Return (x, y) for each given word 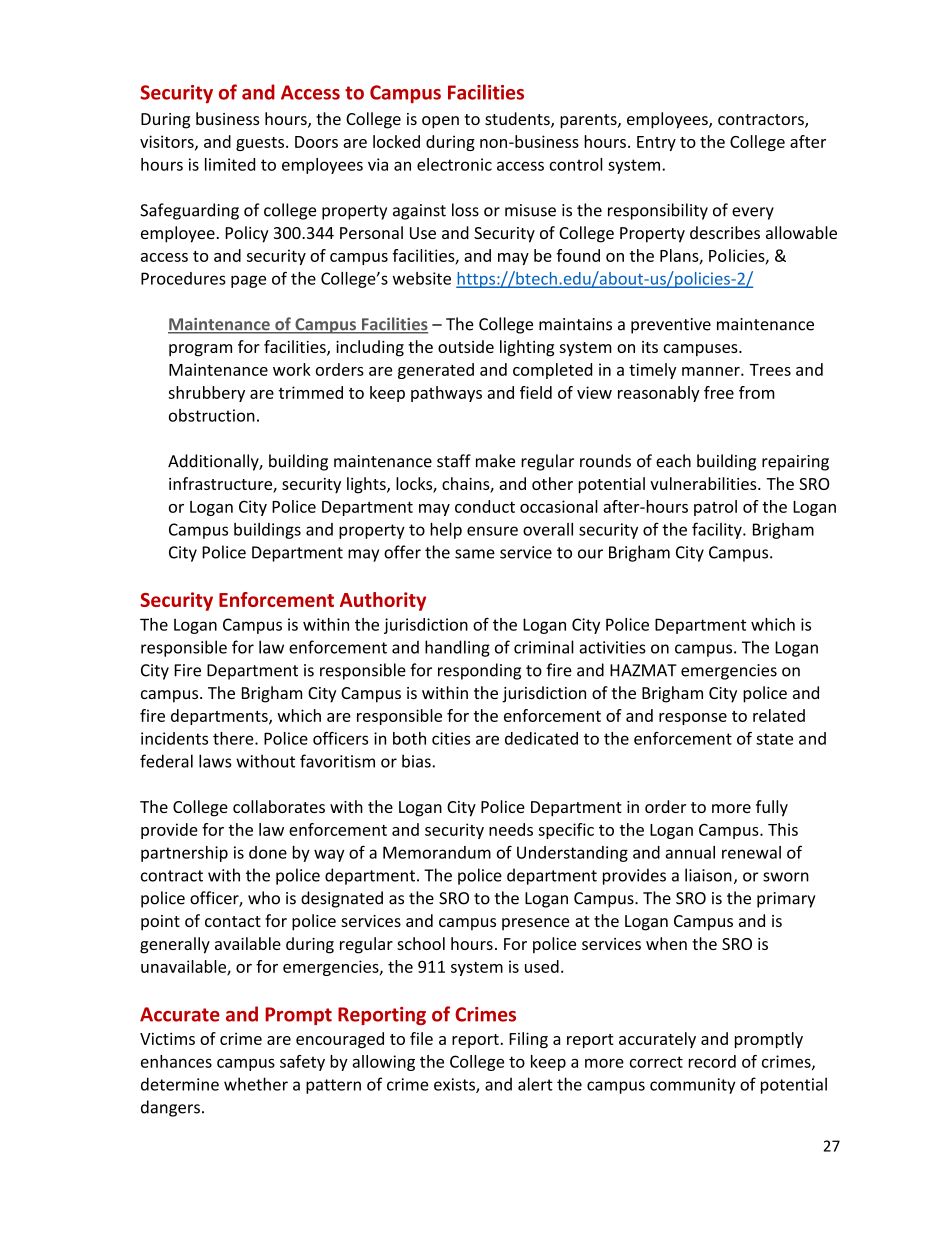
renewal (751, 852)
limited (230, 164)
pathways (446, 394)
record (712, 1061)
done (268, 852)
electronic (454, 164)
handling (457, 648)
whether (256, 1084)
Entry (656, 143)
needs (511, 829)
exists (455, 1085)
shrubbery (206, 394)
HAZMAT (643, 670)
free (719, 392)
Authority (383, 601)
